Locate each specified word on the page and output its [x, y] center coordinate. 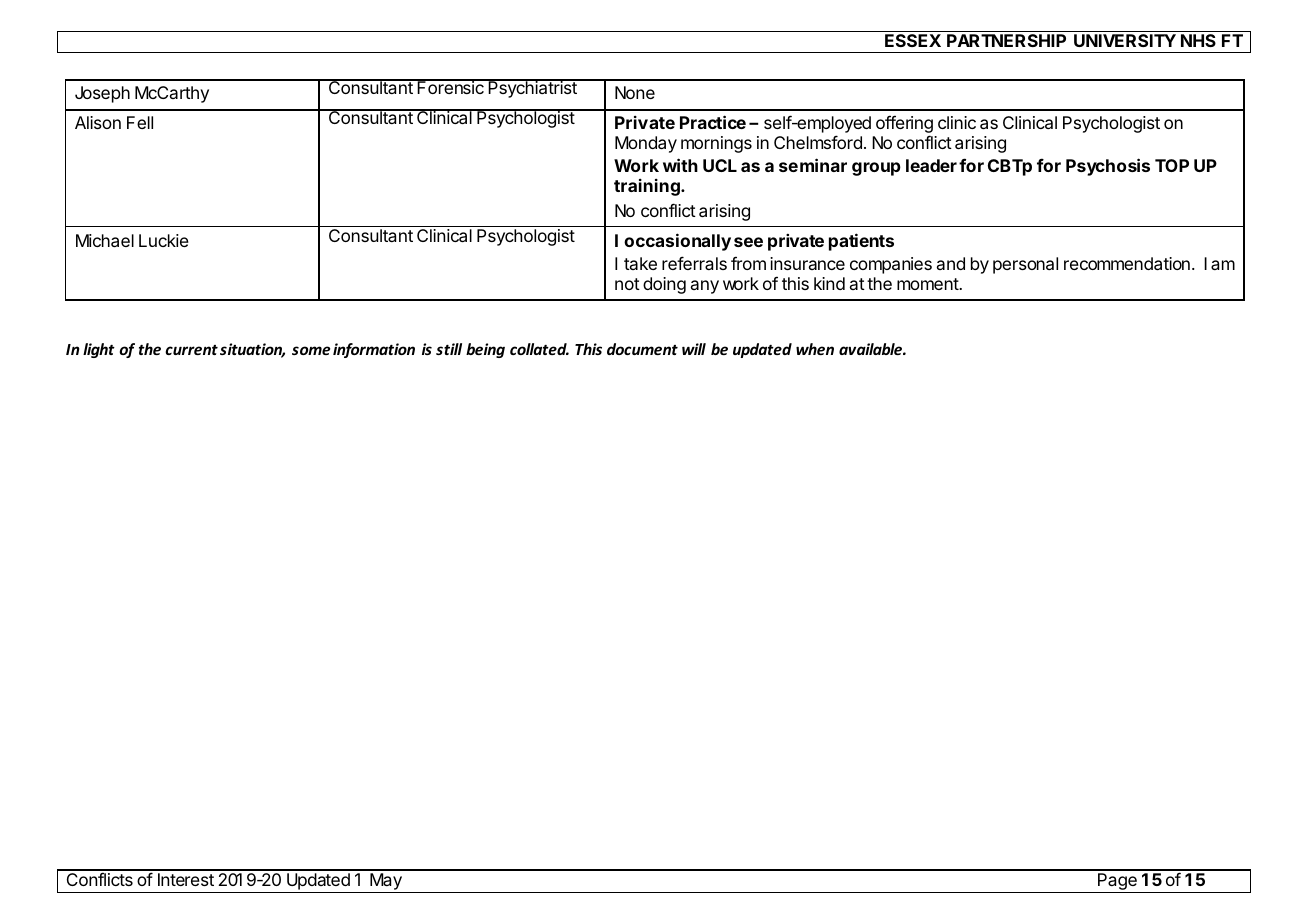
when [815, 349]
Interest [186, 879]
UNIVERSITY [1125, 40]
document [642, 349]
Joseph [102, 94]
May [386, 883]
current [191, 350]
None [635, 92]
